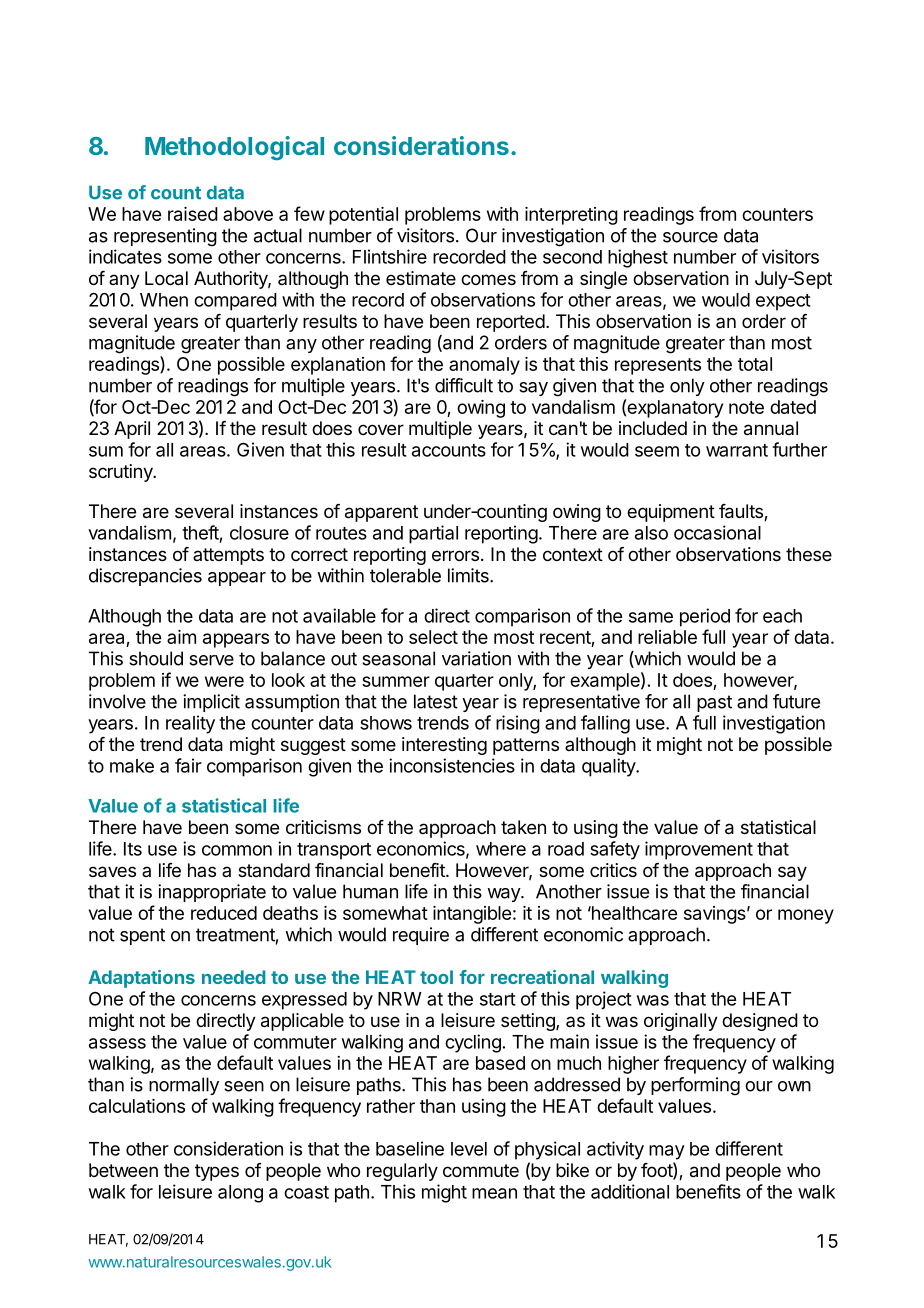 The height and width of the screenshot is (1308, 924). I want to click on may, so click(667, 1152).
